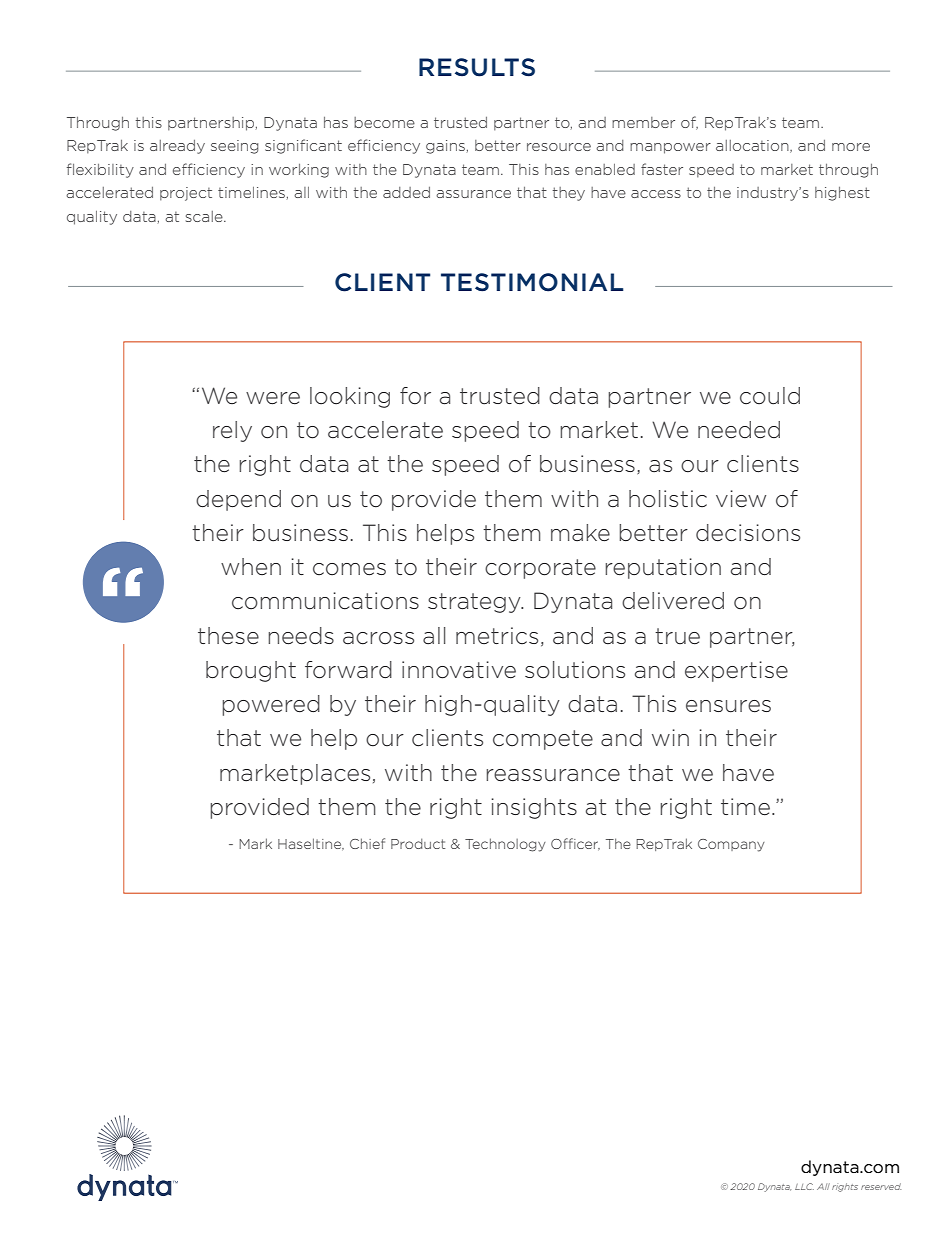 Image resolution: width=952 pixels, height=1233 pixels. Describe the element at coordinates (477, 67) in the document. I see `RESULTS` at that location.
